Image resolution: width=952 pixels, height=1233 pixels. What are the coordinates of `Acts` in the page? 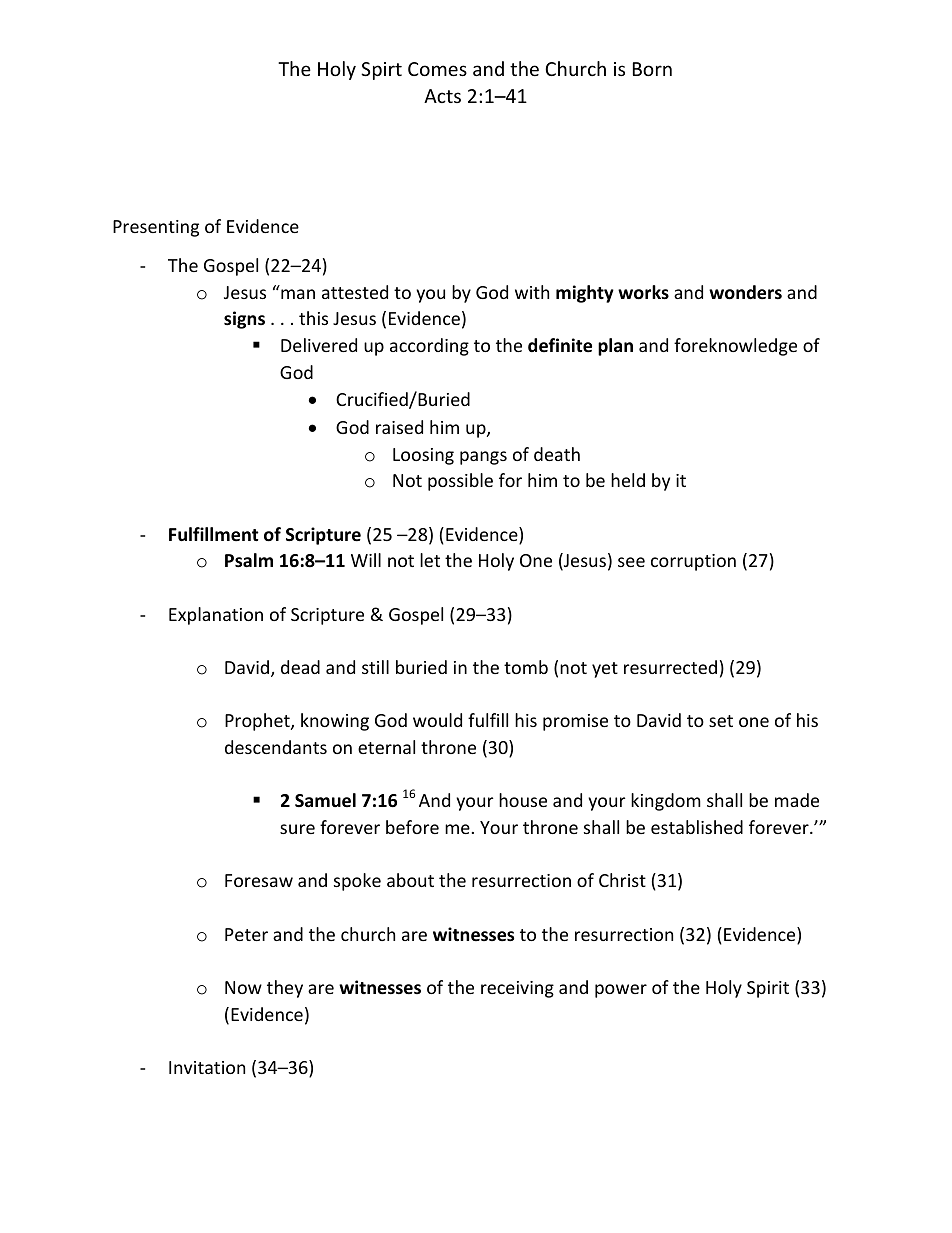 It's located at (442, 96).
